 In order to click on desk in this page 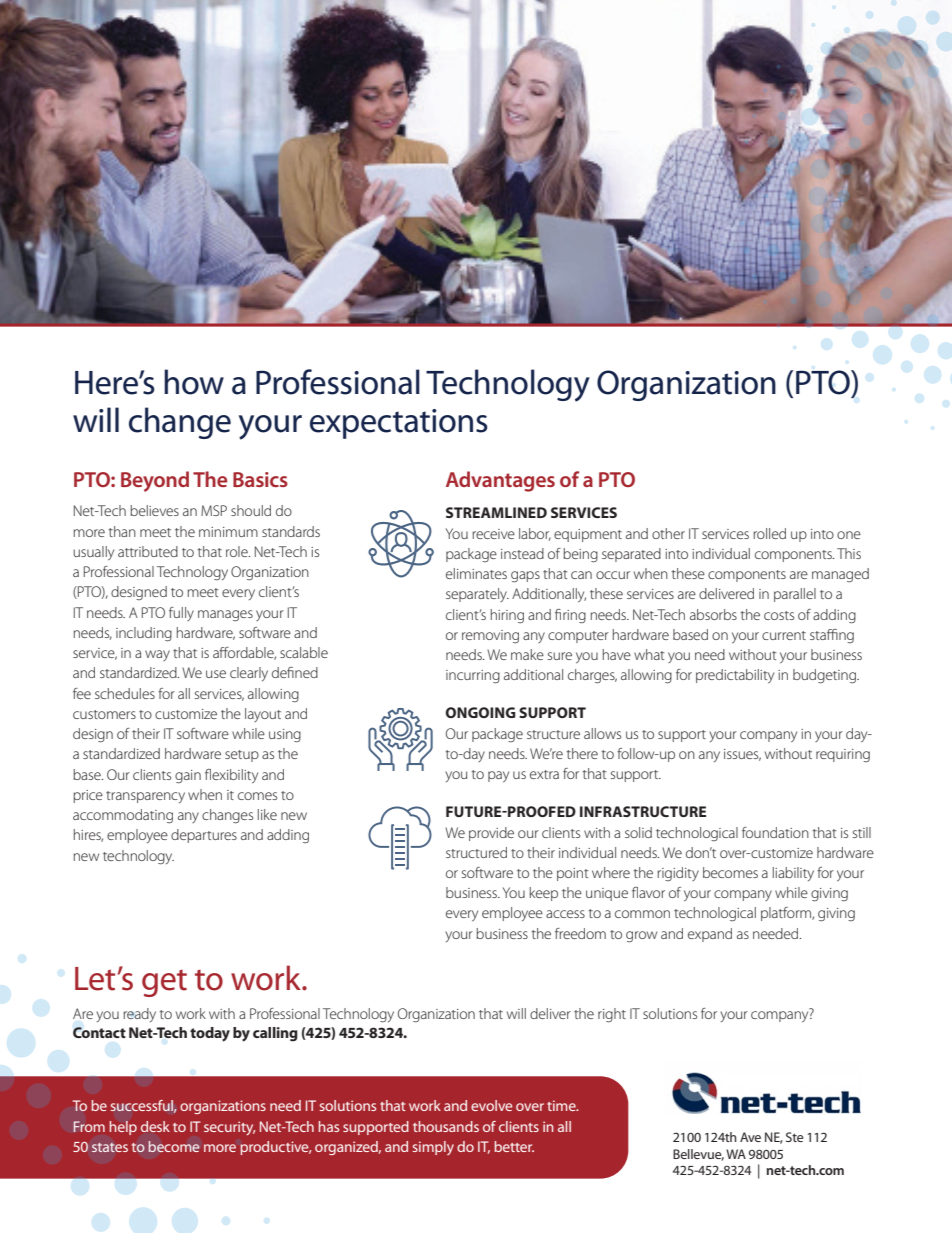, I will do `click(155, 1126)`.
